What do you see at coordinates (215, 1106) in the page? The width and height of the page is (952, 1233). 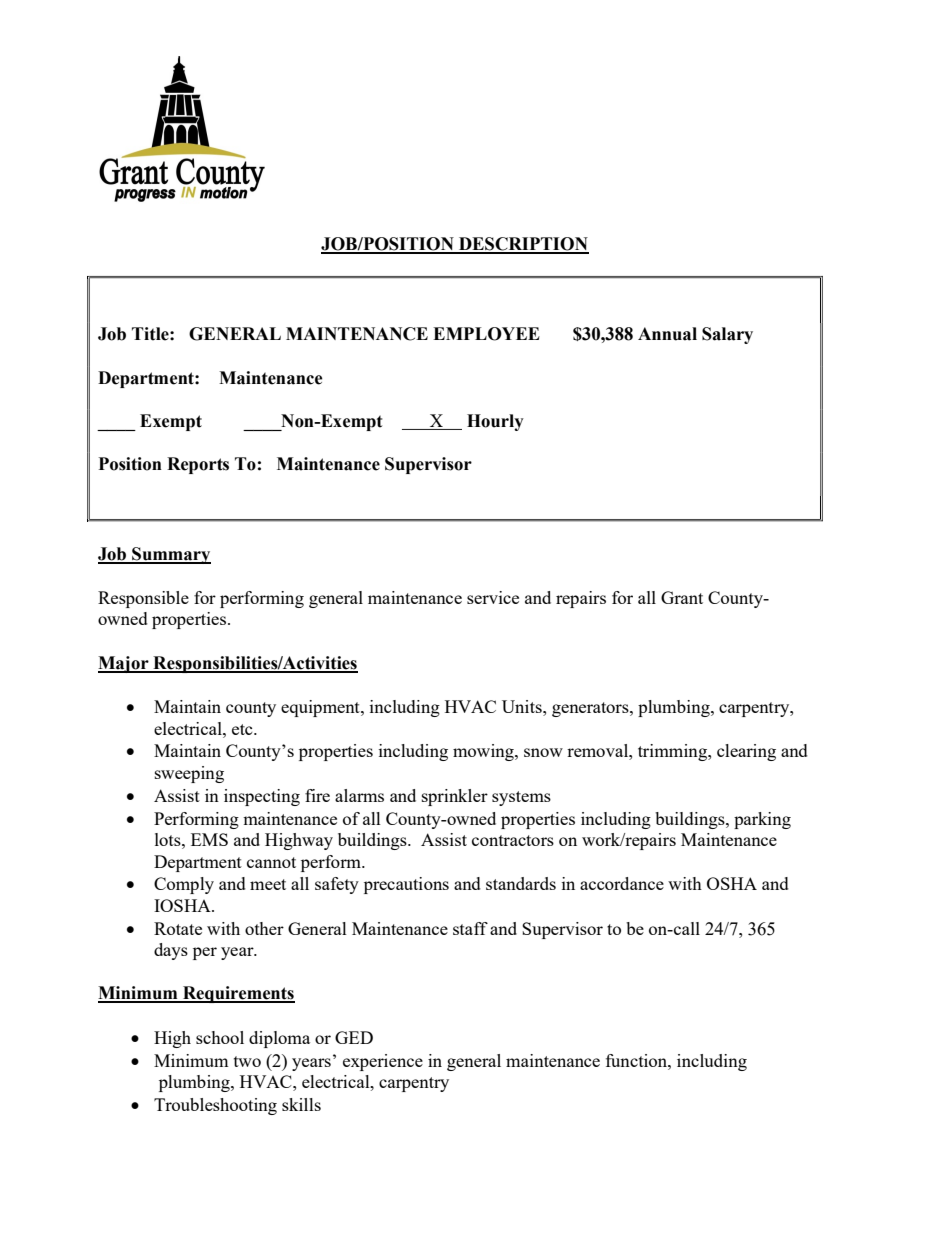 I see `Troubleshooting` at bounding box center [215, 1106].
